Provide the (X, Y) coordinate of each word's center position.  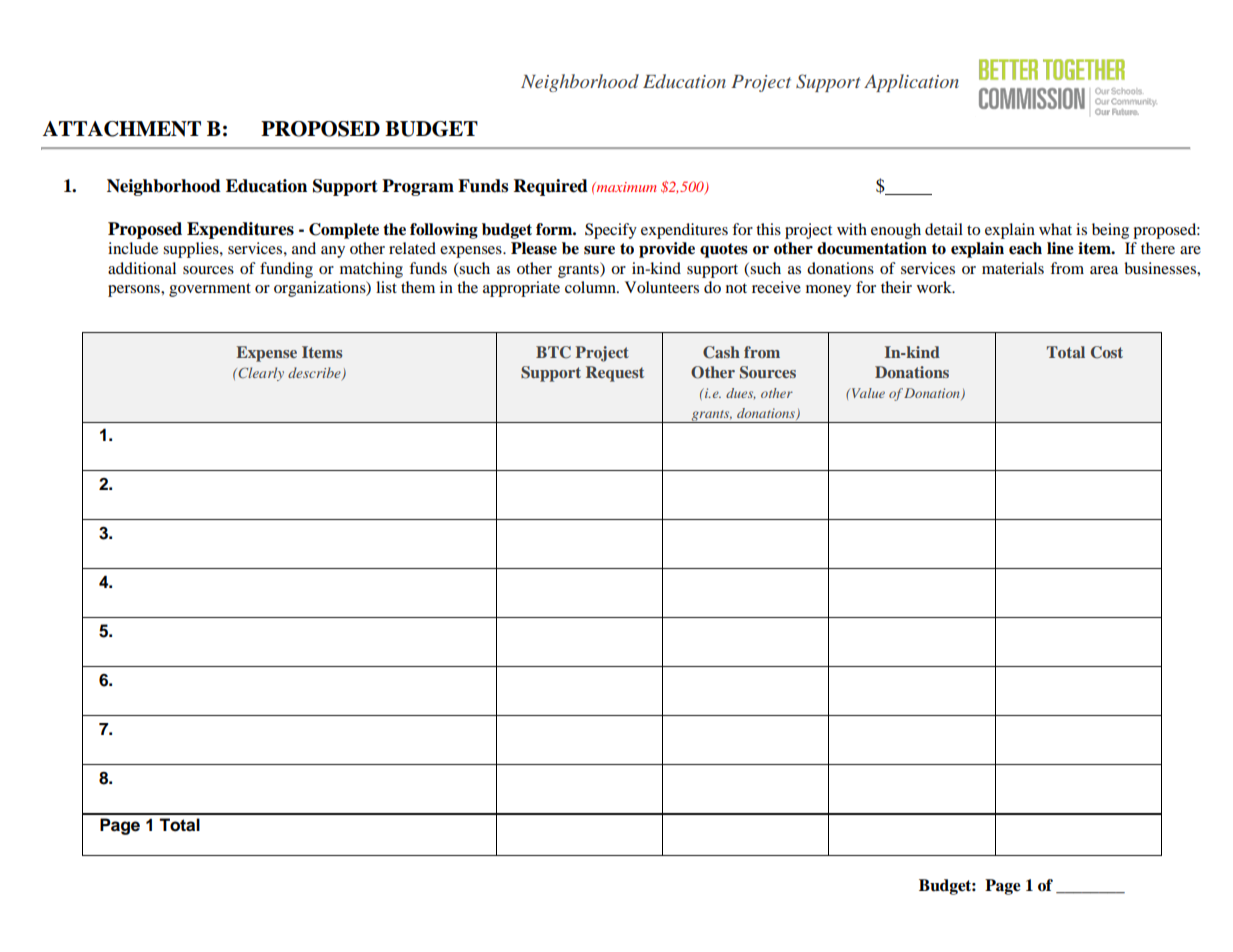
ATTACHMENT (122, 129)
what (1055, 229)
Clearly (260, 374)
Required (551, 187)
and (304, 248)
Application (911, 83)
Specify (611, 231)
